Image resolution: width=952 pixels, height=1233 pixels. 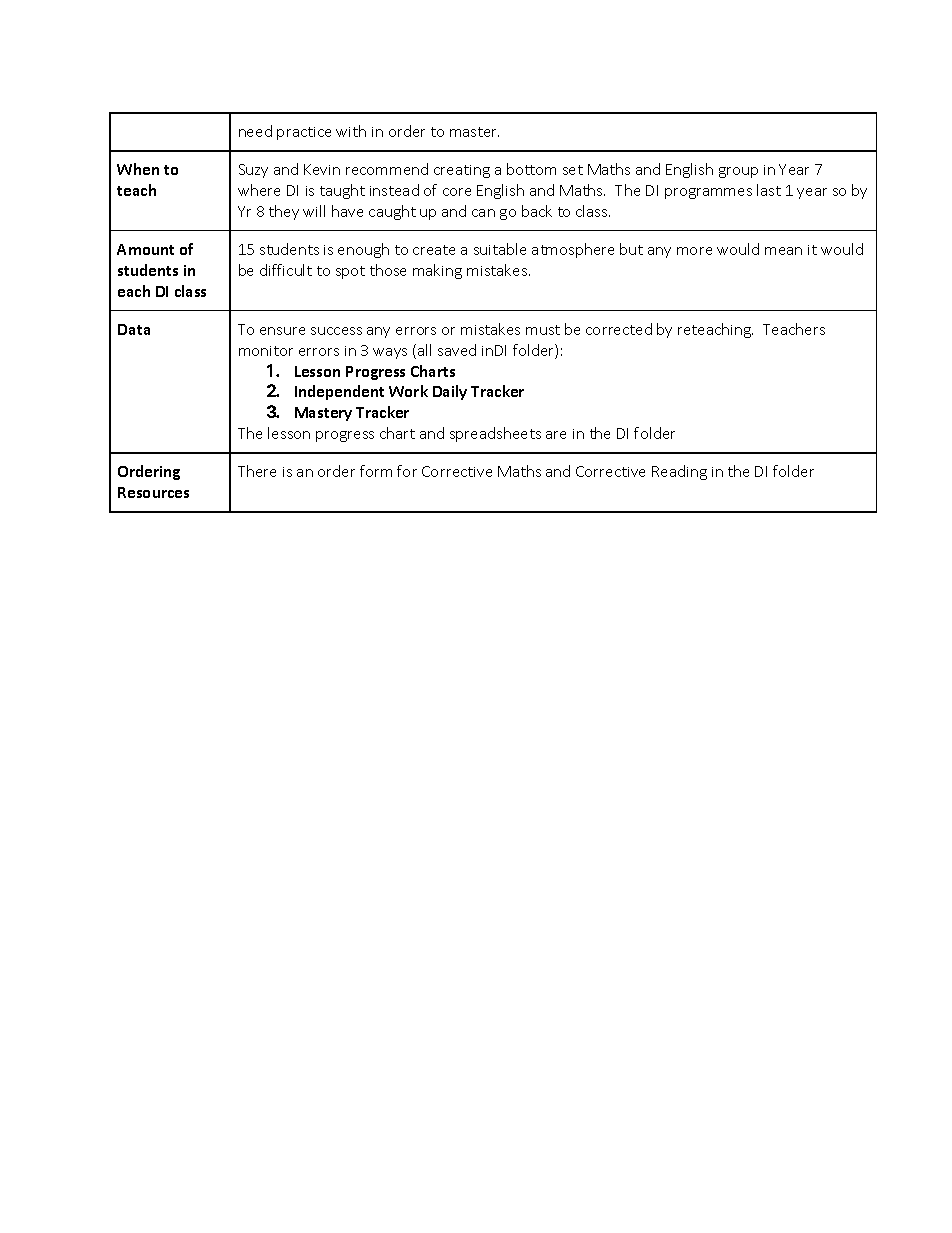 I want to click on Amount, so click(x=145, y=249).
